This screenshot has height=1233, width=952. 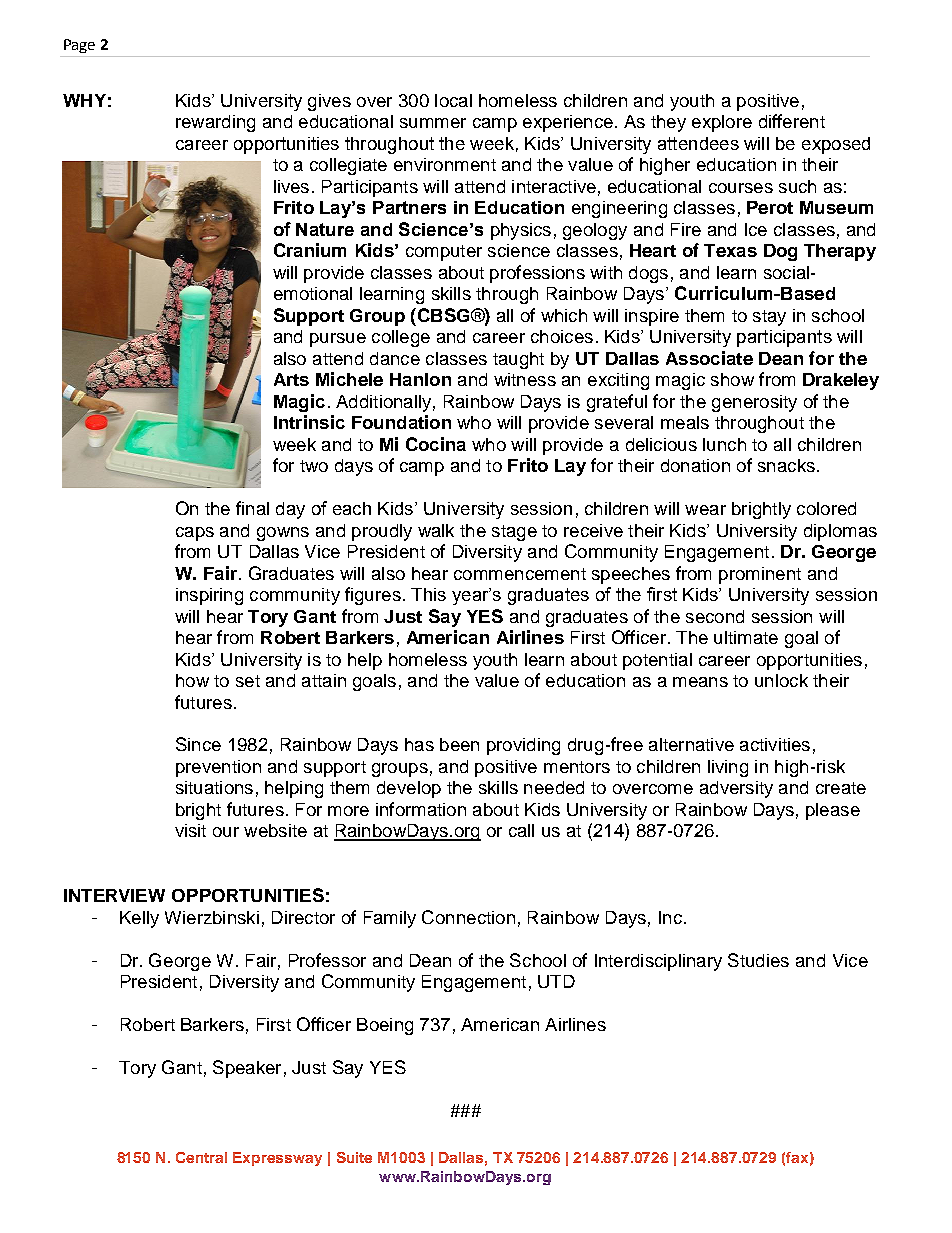 What do you see at coordinates (769, 318) in the screenshot?
I see `stay` at bounding box center [769, 318].
